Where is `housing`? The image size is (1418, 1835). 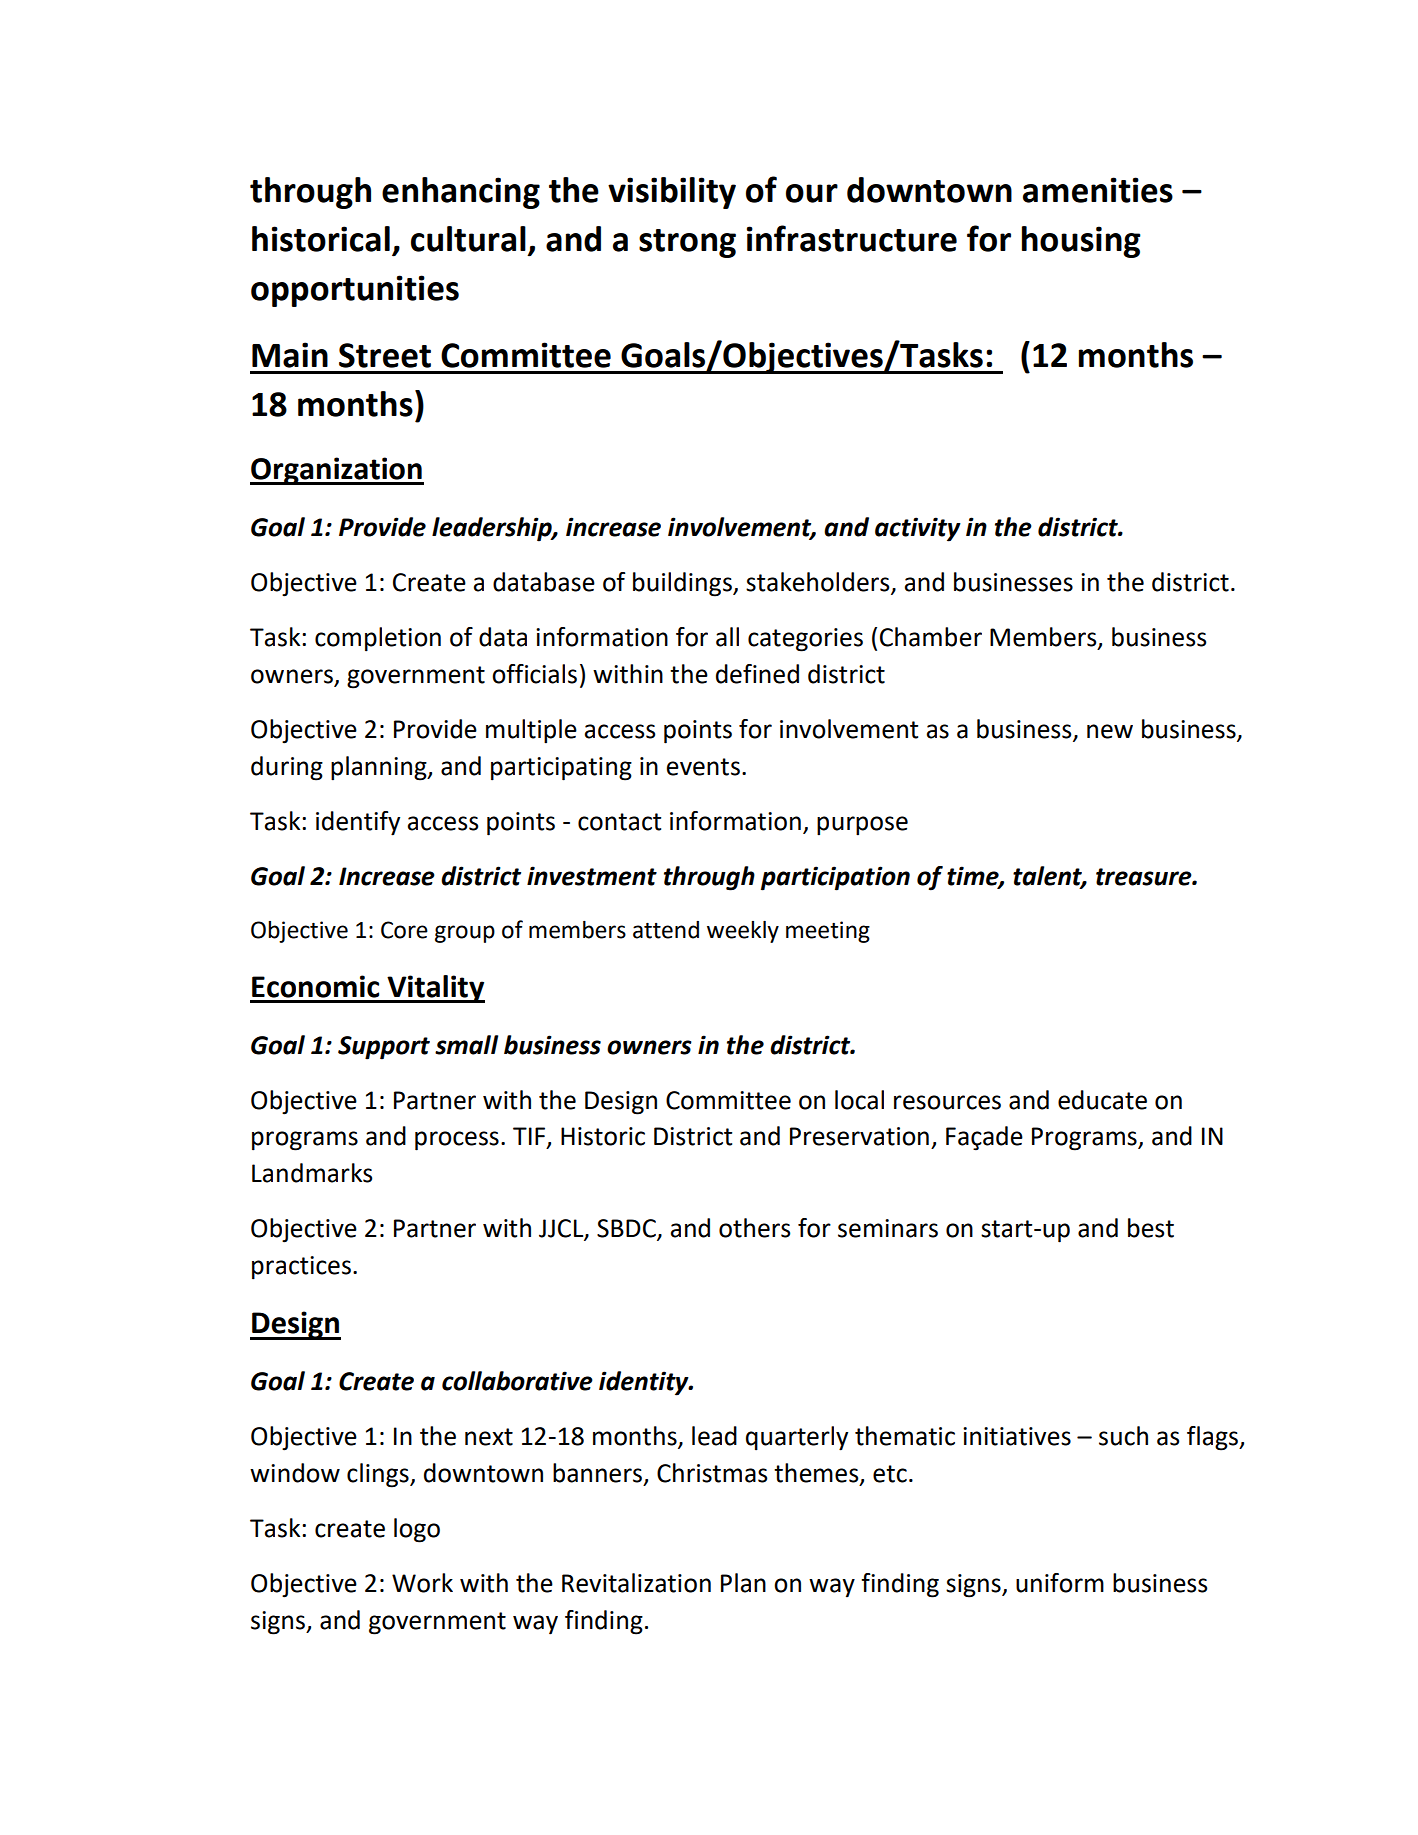 housing is located at coordinates (1081, 242).
